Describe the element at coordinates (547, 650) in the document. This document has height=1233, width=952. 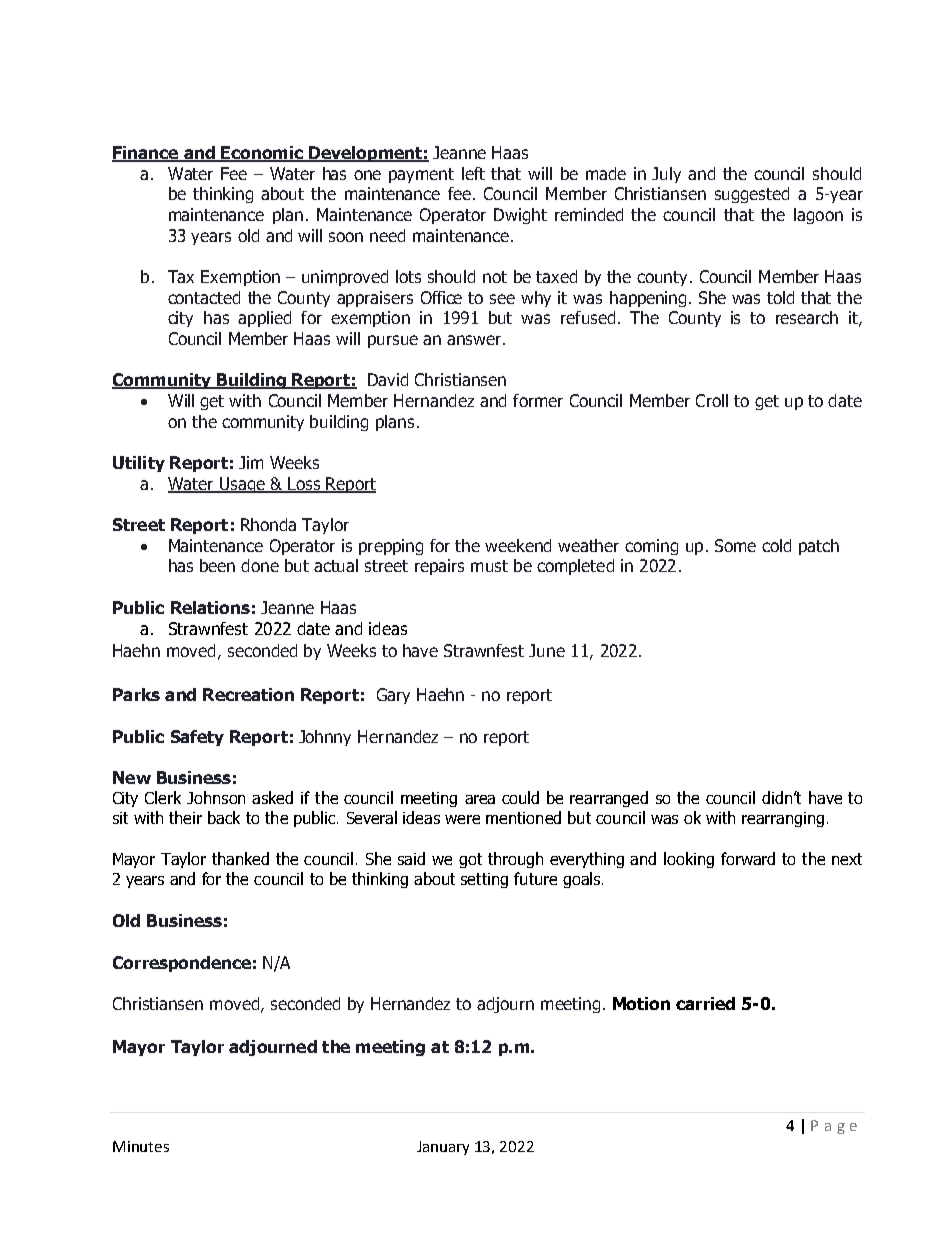
I see `June` at that location.
